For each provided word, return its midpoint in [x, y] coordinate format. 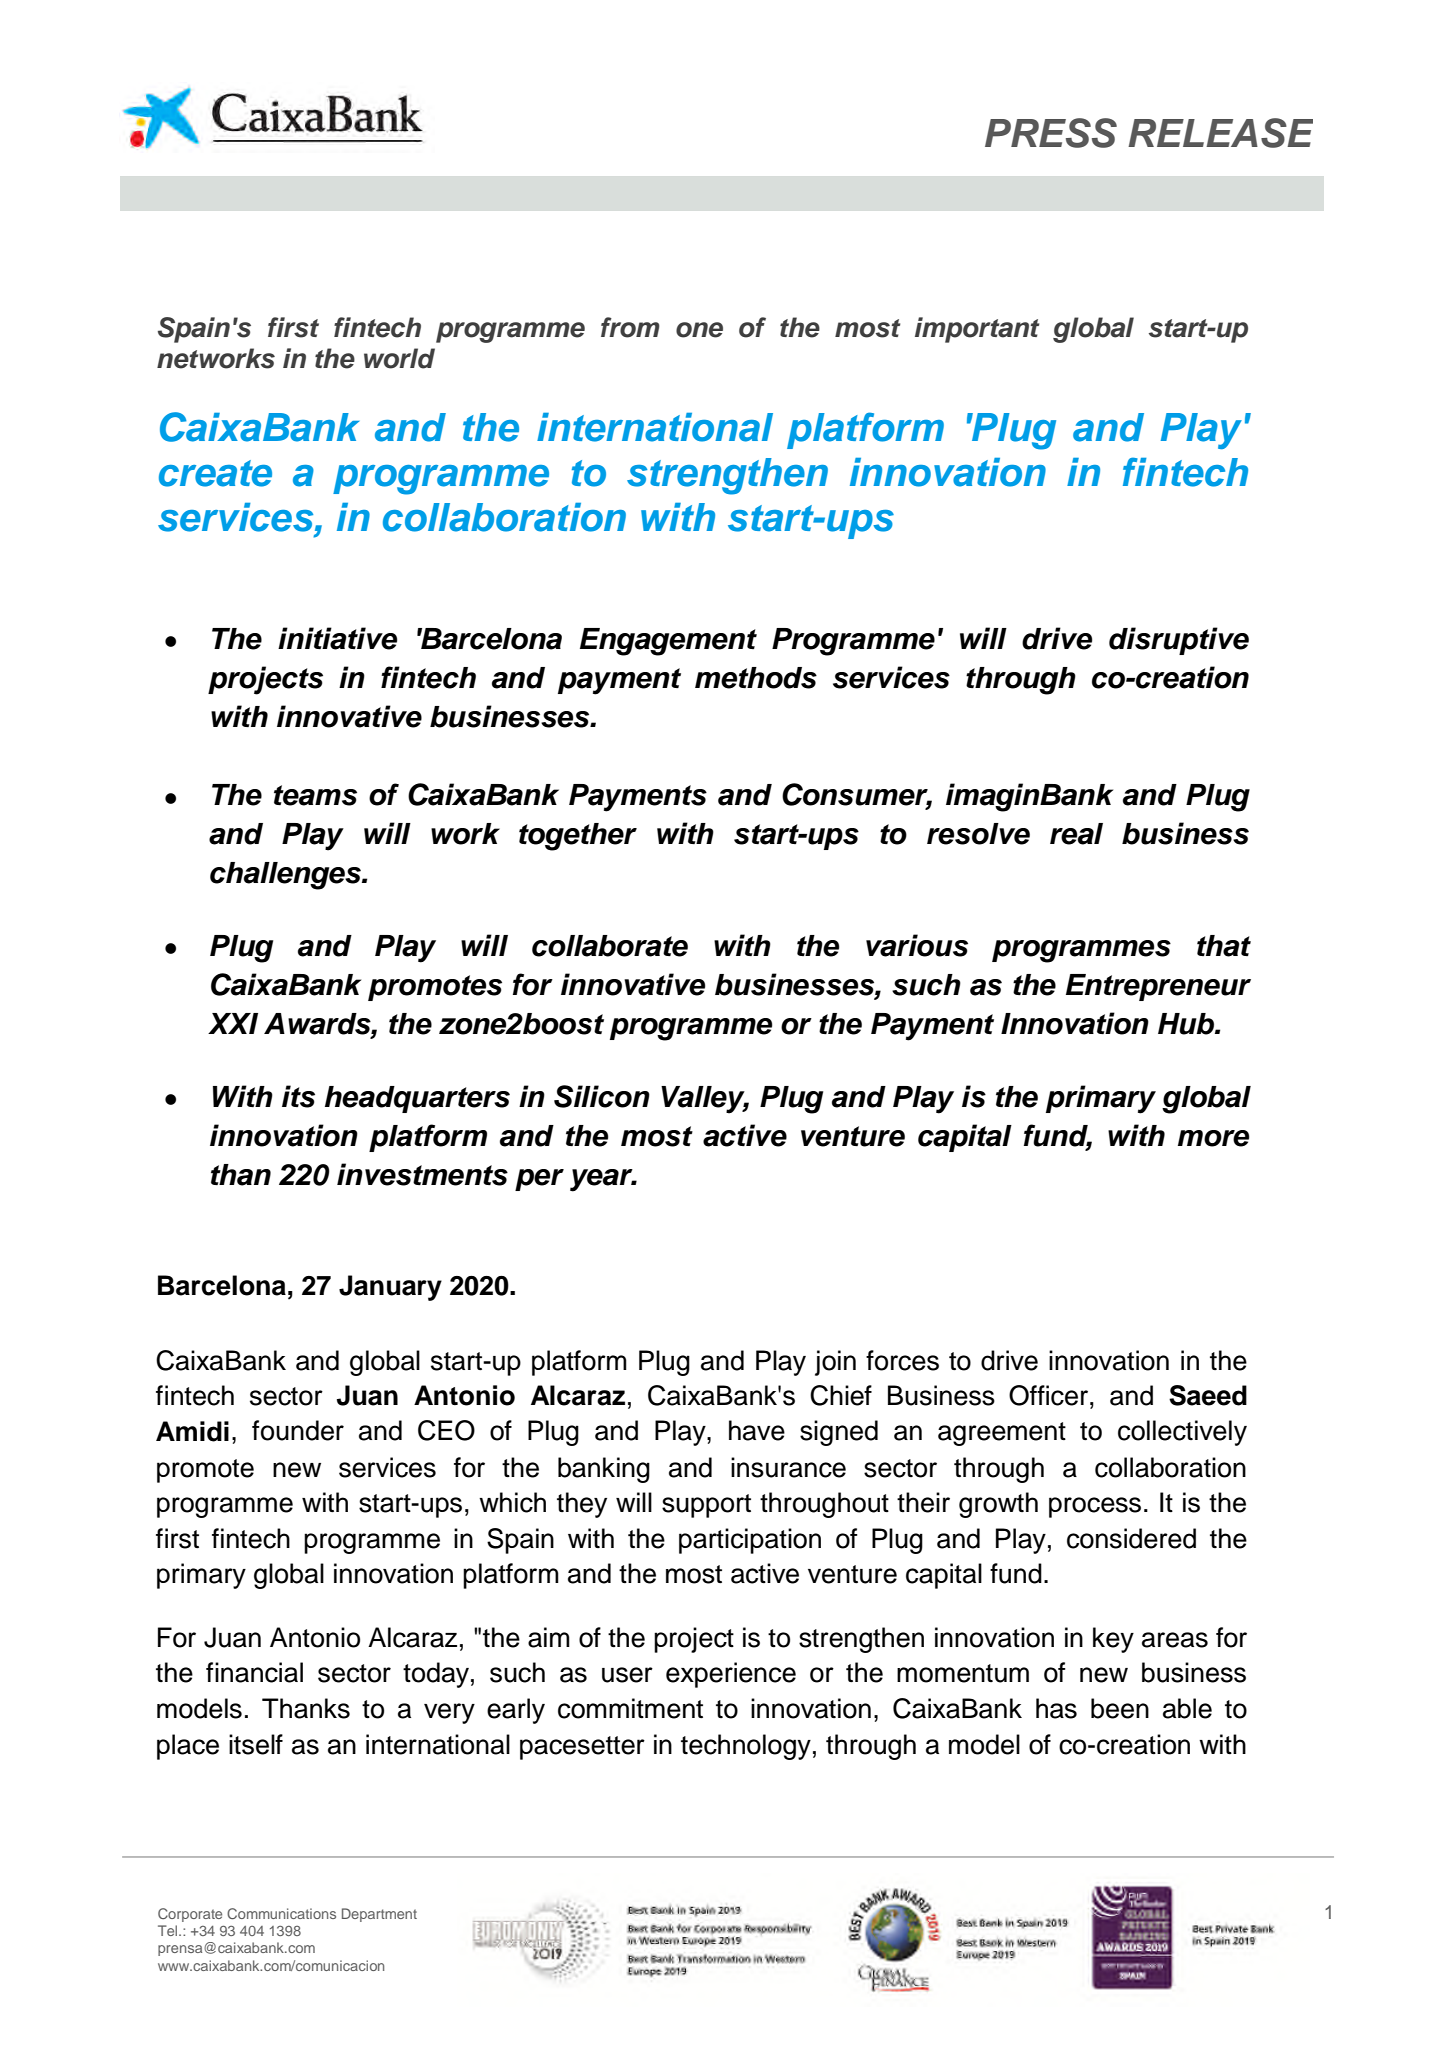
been [1120, 1708]
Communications [281, 1913]
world [399, 358]
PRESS [1051, 133]
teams [315, 795]
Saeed [1208, 1395]
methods [756, 678]
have [757, 1430]
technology [746, 1747]
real [1076, 834]
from [630, 327]
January [390, 1288]
